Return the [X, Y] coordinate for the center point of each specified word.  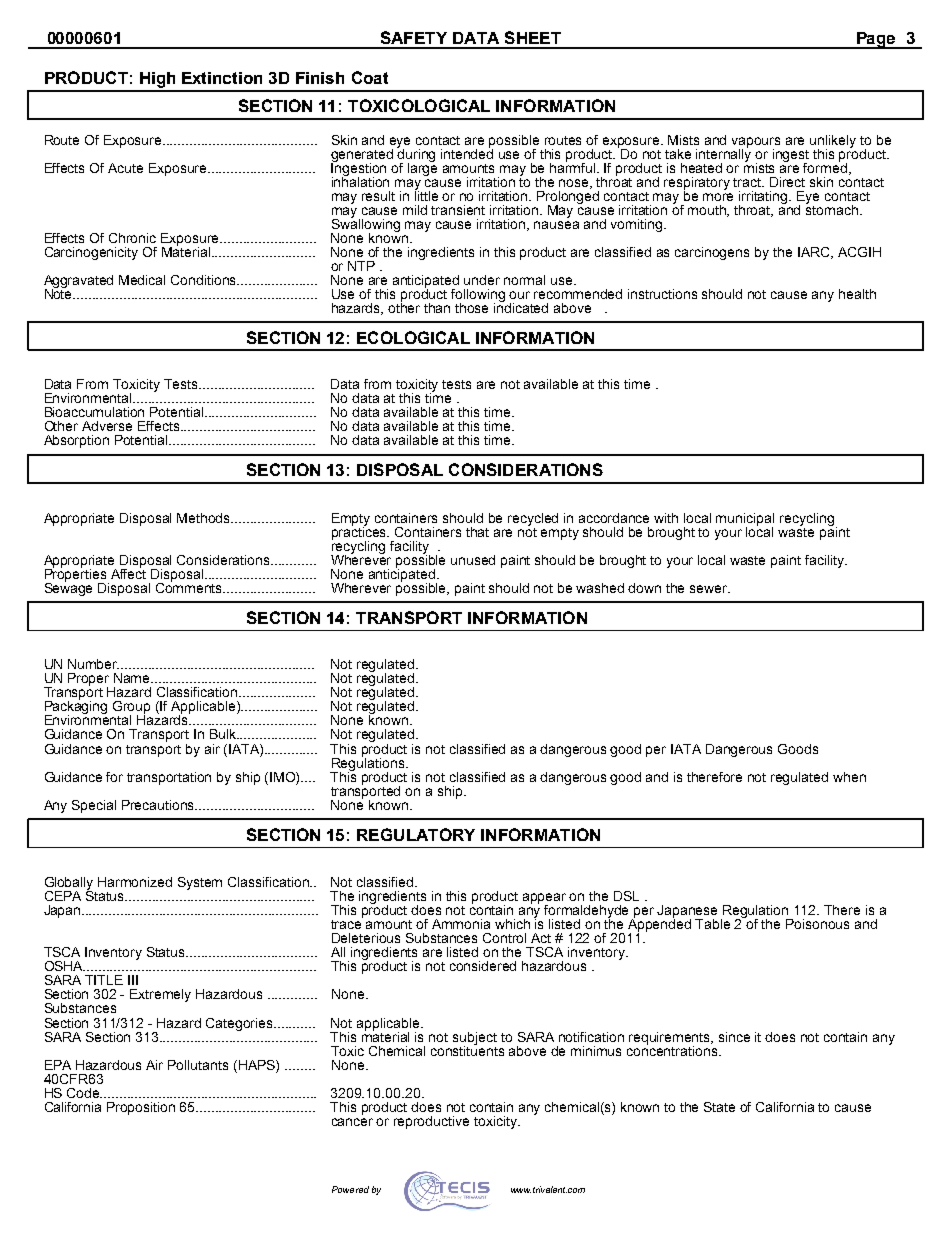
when [849, 777]
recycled [533, 519]
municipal [745, 520]
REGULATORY [416, 834]
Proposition [141, 1108]
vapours [756, 143]
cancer [352, 1122]
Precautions [159, 805]
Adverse [107, 426]
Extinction [222, 78]
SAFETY [414, 37]
